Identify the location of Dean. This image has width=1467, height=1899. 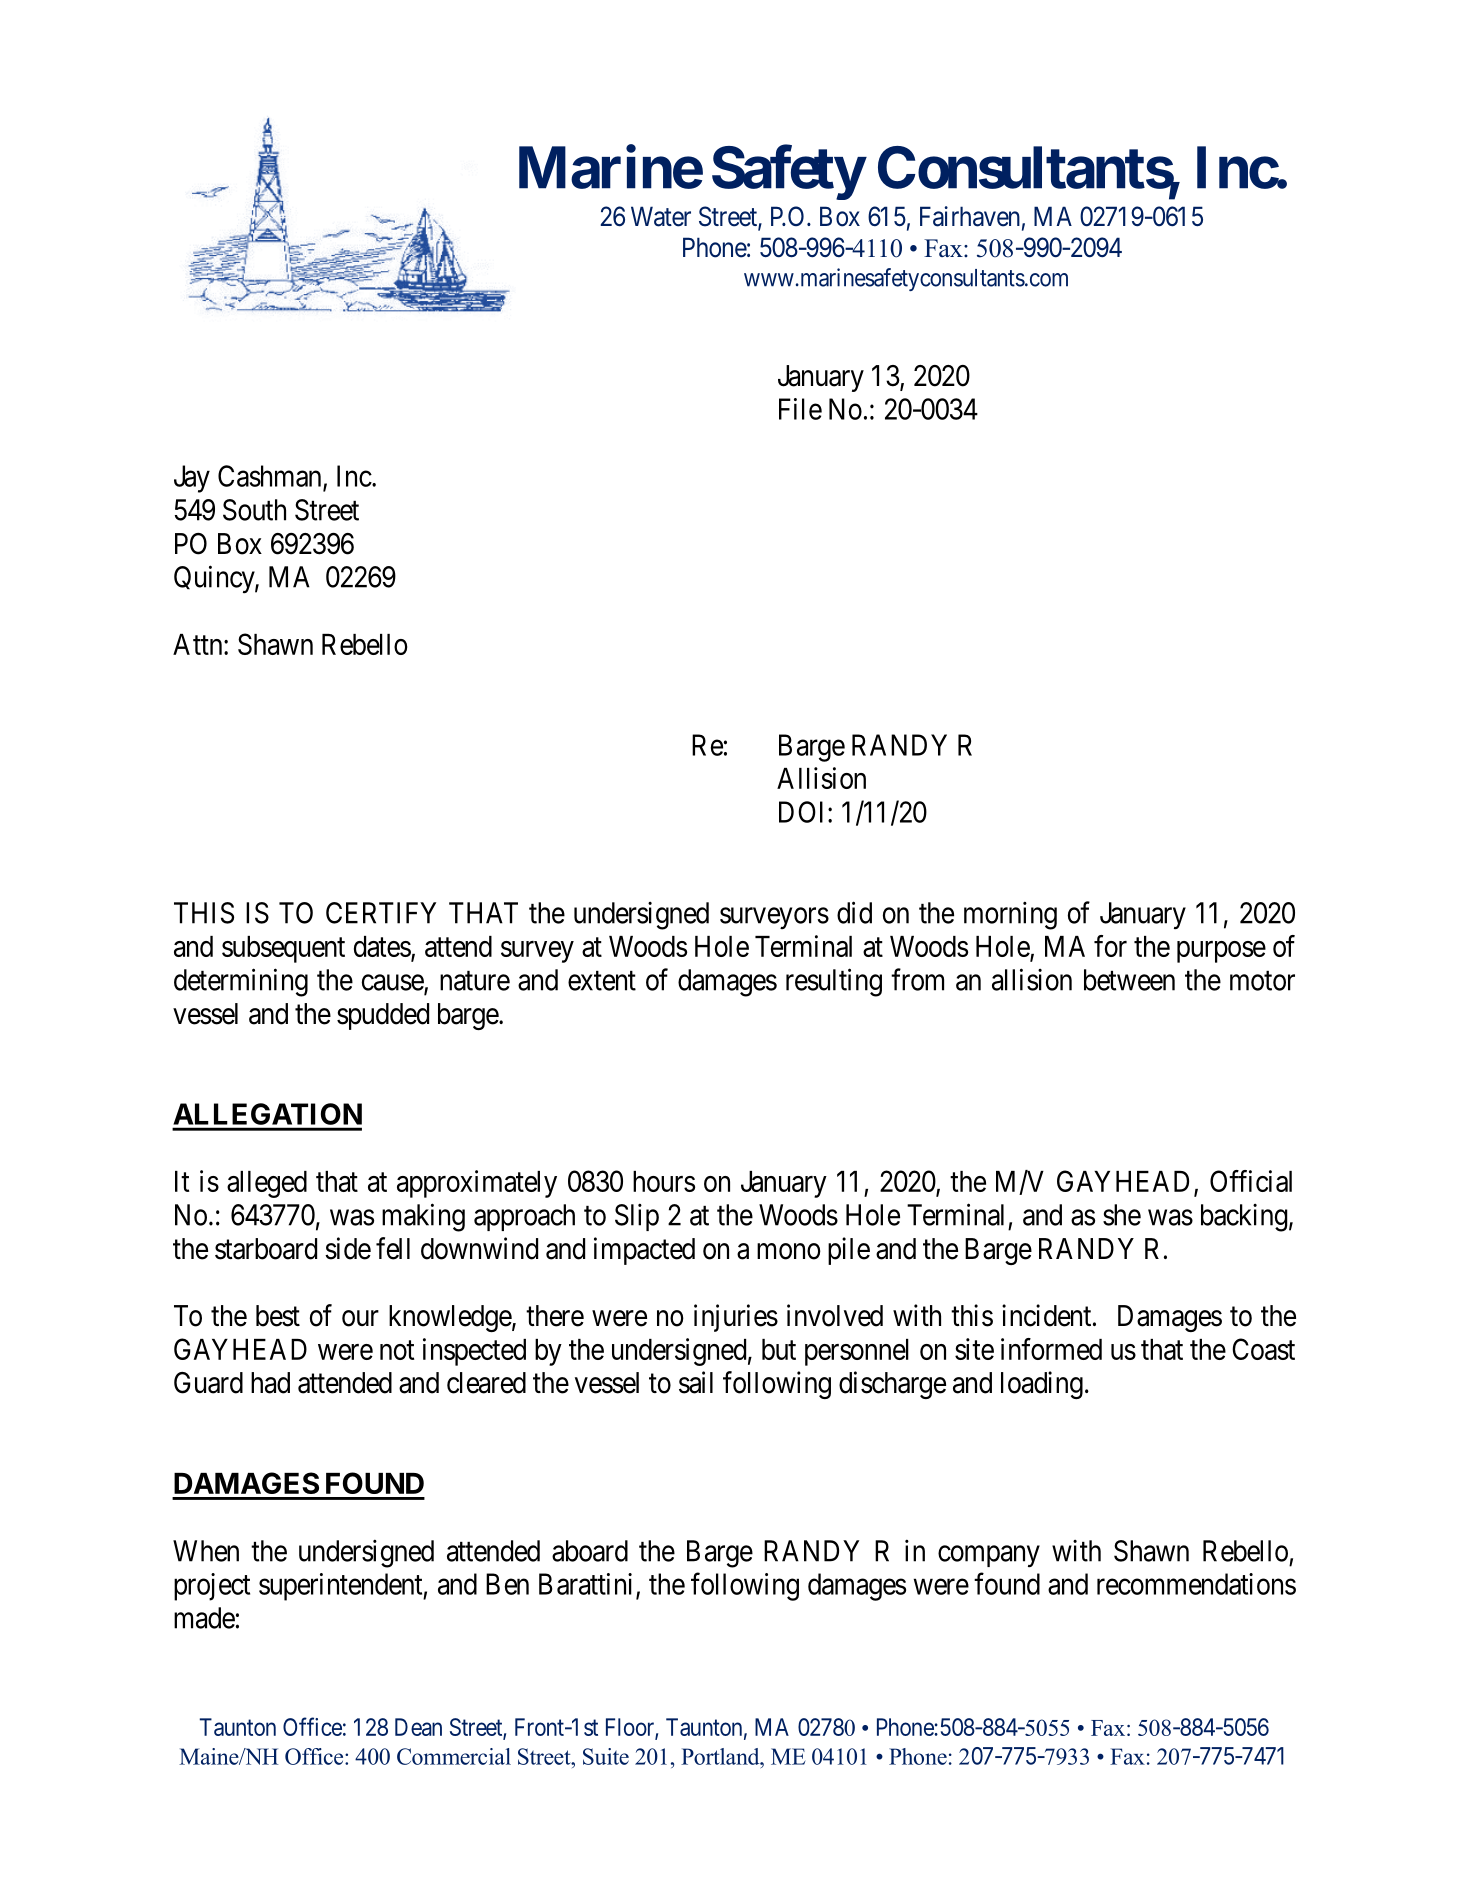
(418, 1727).
